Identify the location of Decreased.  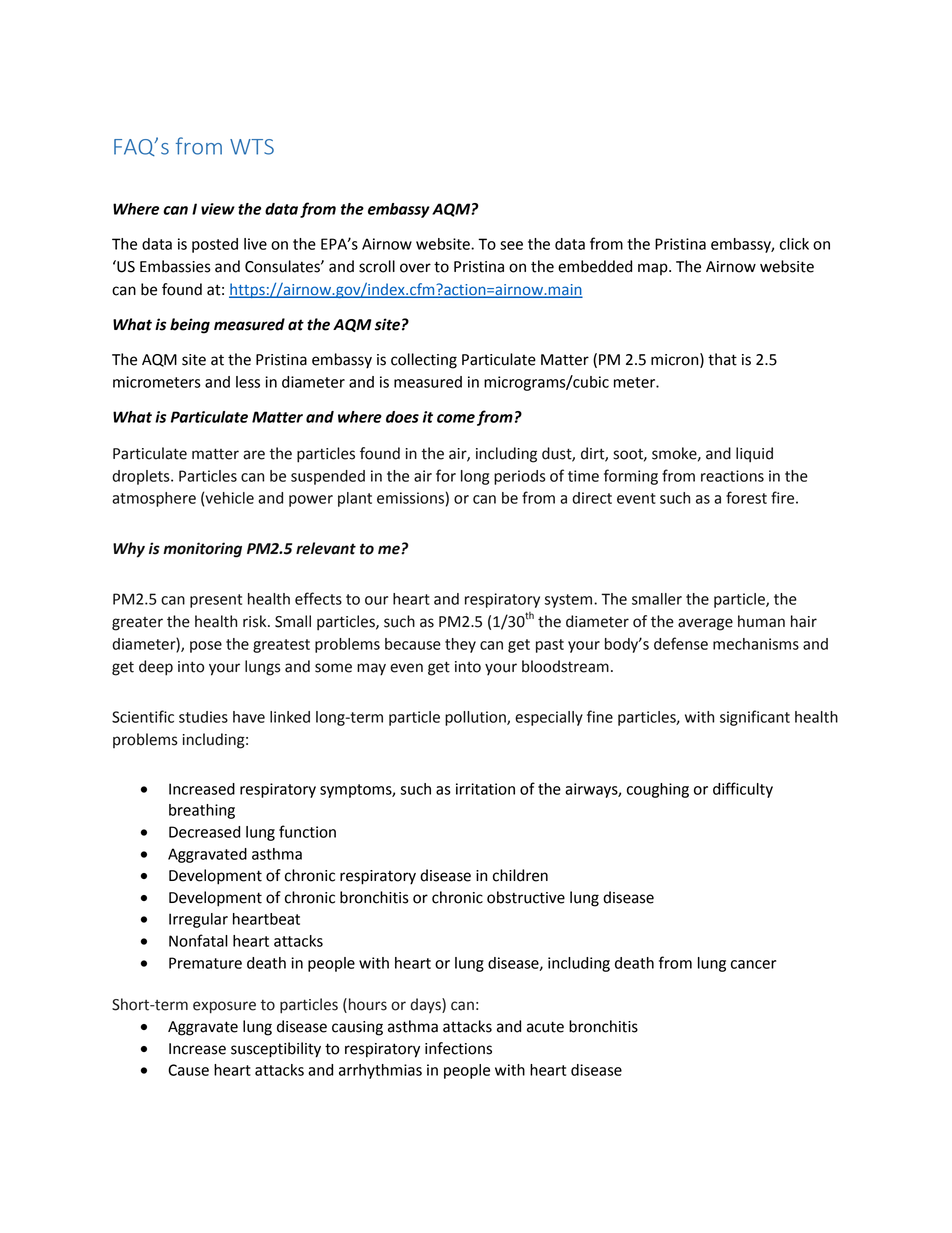
(204, 832).
